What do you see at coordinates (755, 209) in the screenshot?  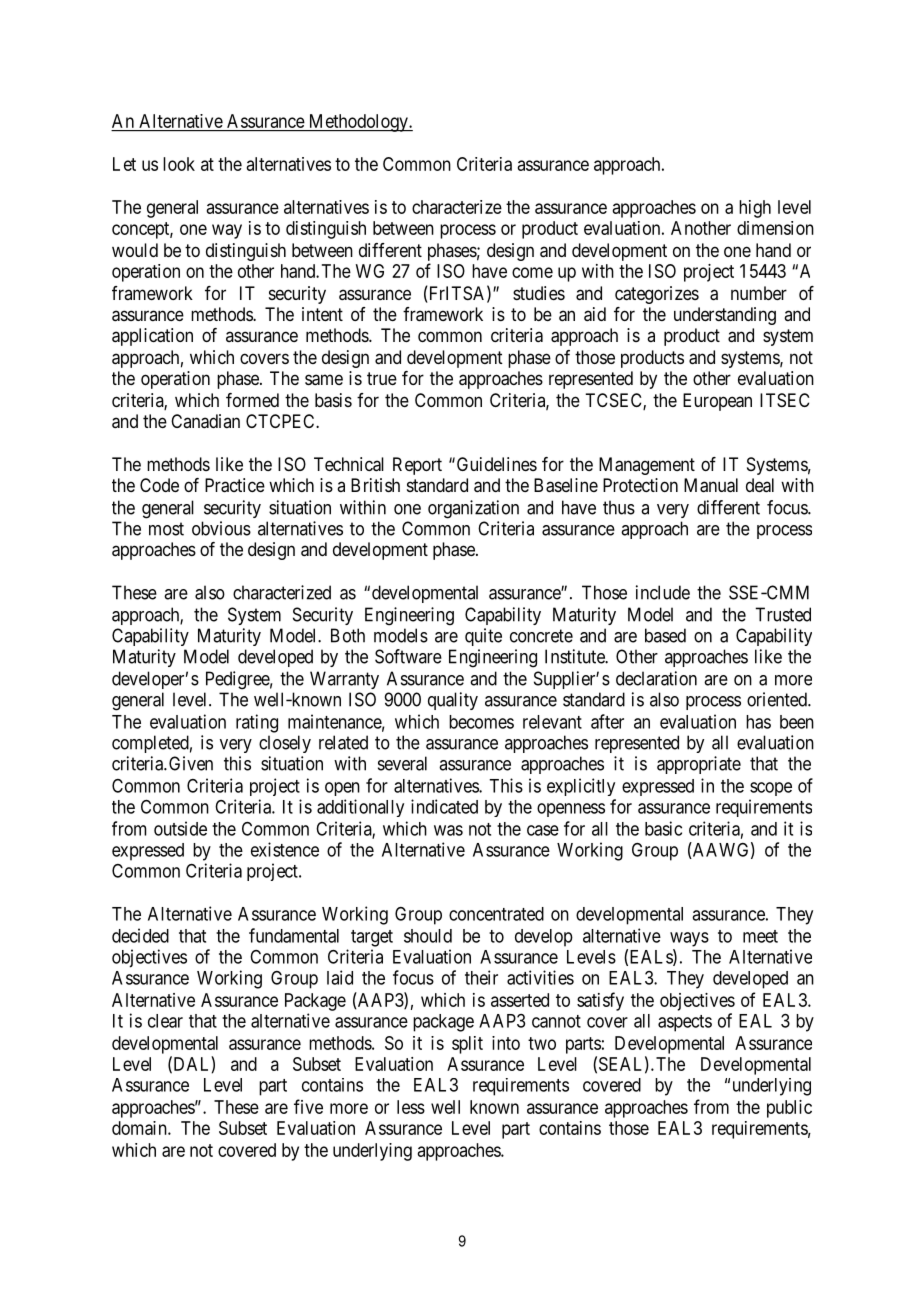 I see `high` at bounding box center [755, 209].
